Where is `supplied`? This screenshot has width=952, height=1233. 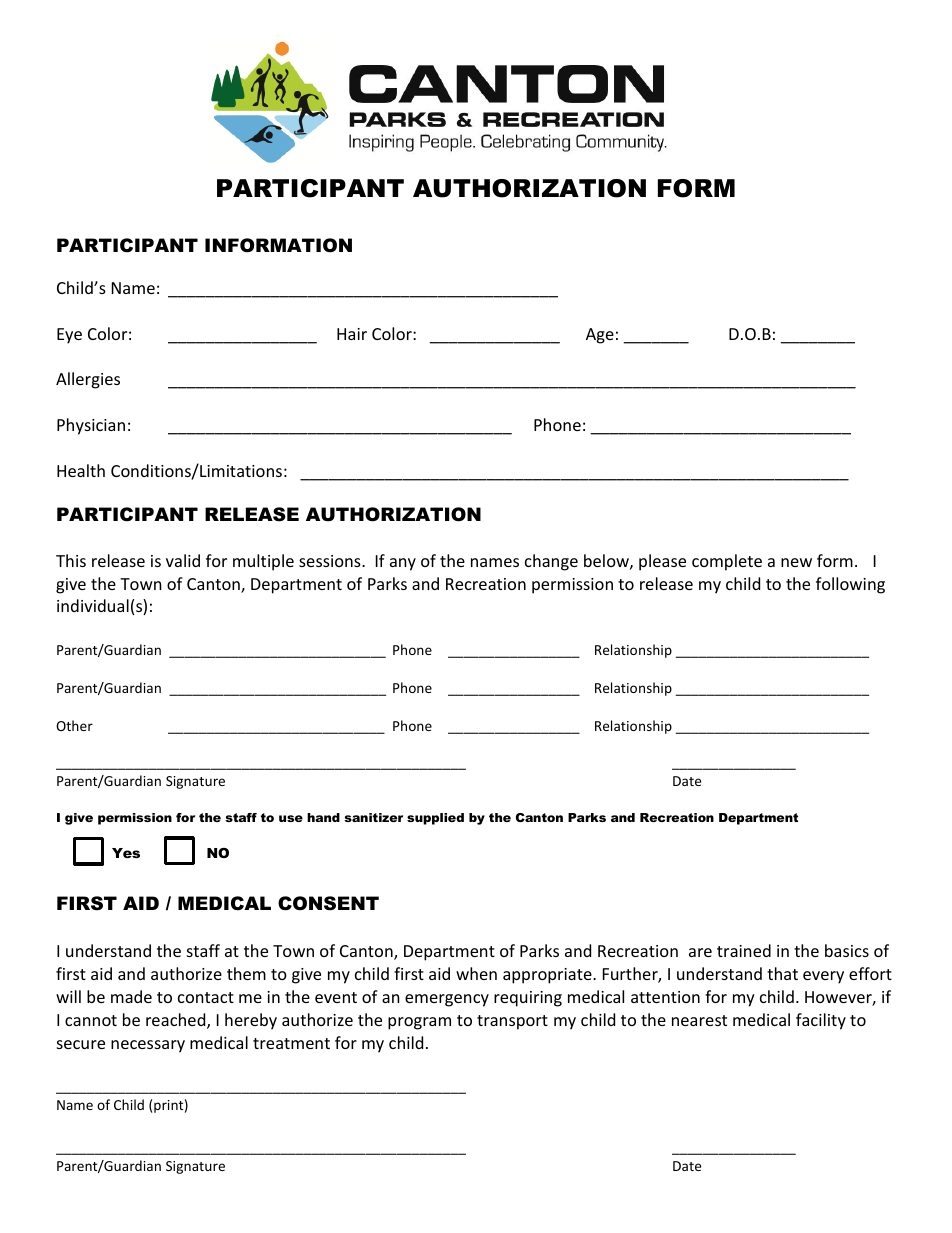
supplied is located at coordinates (435, 819).
